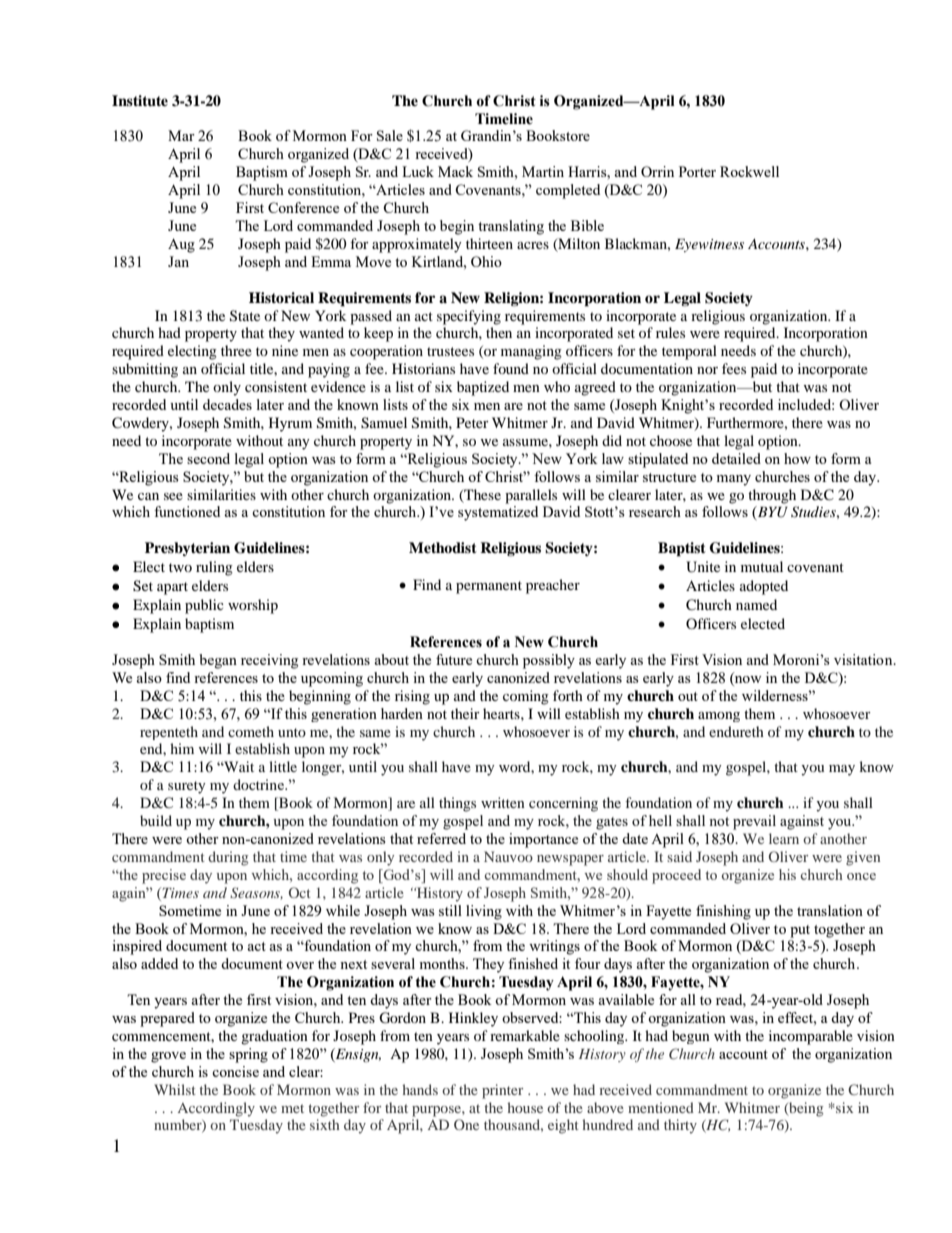 This page has width=952, height=1233. What do you see at coordinates (472, 422) in the page?
I see `Peter` at bounding box center [472, 422].
